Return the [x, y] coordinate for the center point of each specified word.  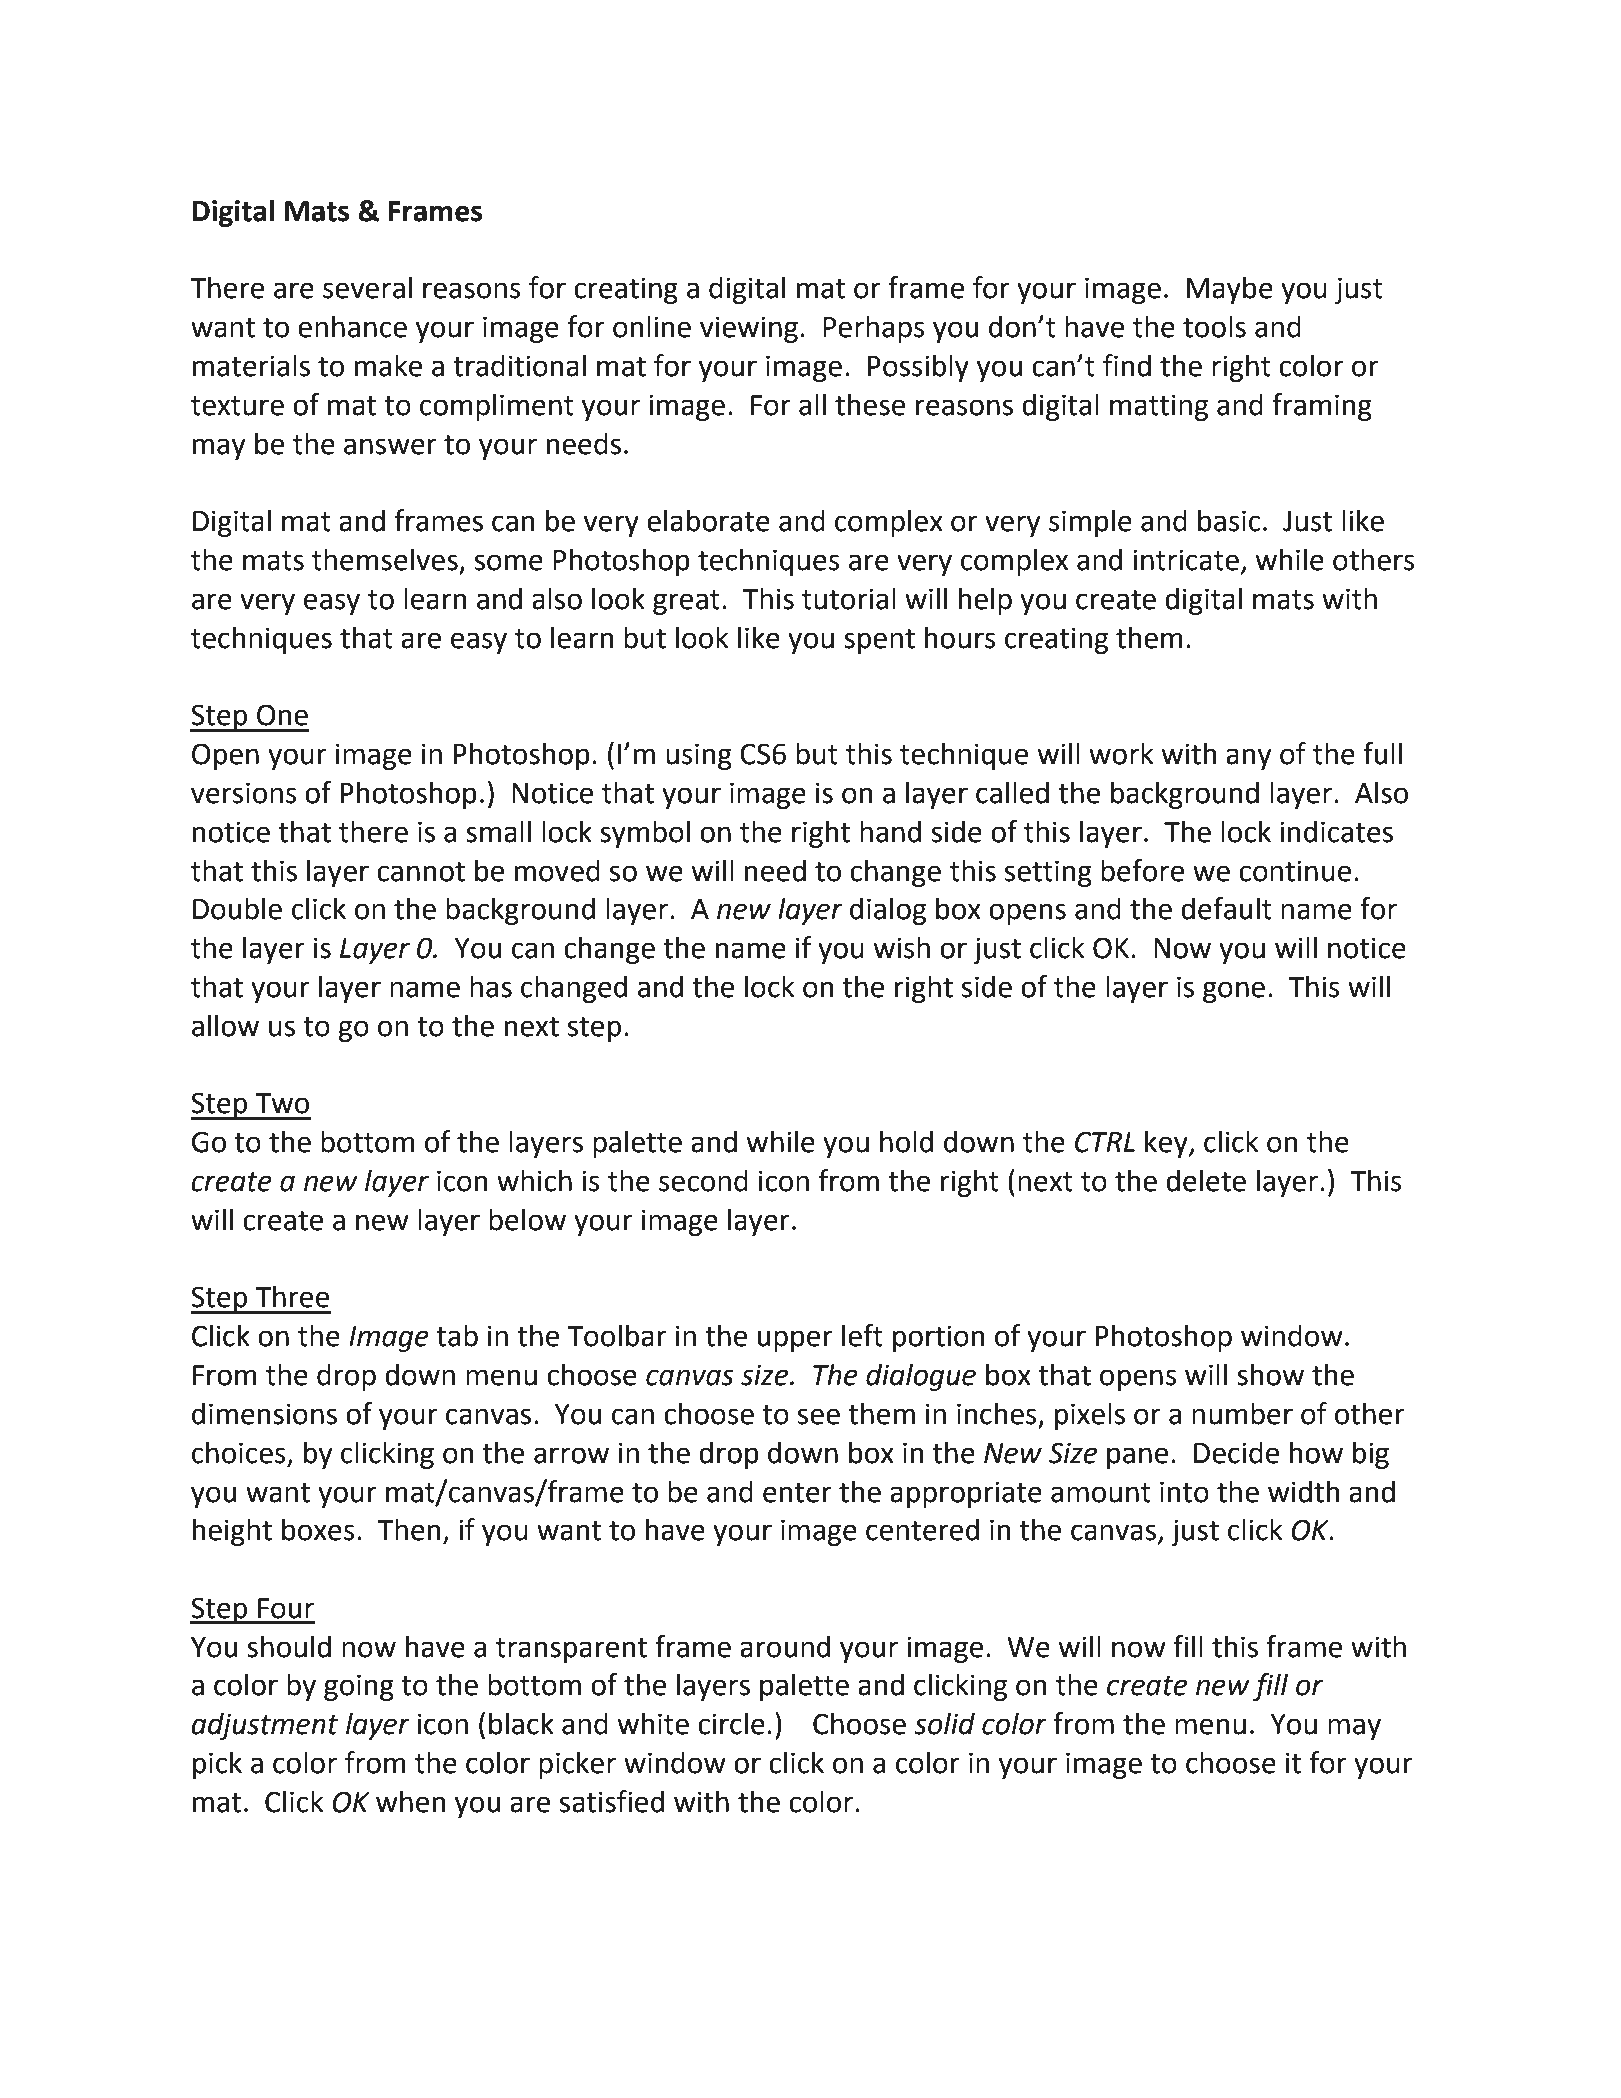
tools [1214, 326]
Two [282, 1103]
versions [244, 793]
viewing [749, 329]
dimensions [264, 1413]
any [1249, 759]
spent [879, 641]
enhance [352, 326]
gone [1234, 992]
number [1242, 1413]
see [819, 1416]
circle [731, 1723]
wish [901, 947]
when [411, 1801]
